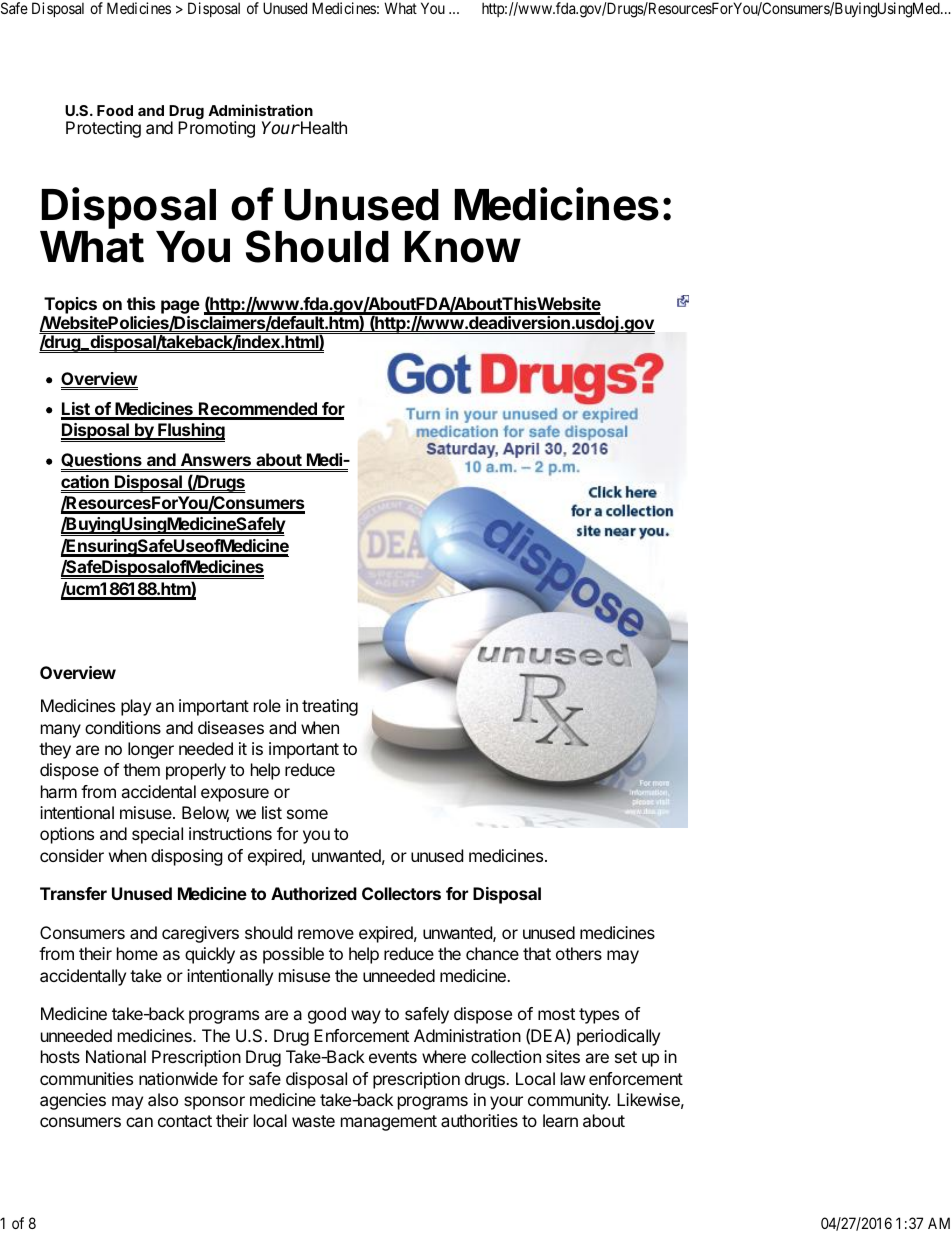 The height and width of the screenshot is (1233, 952). What do you see at coordinates (139, 1122) in the screenshot?
I see `can` at bounding box center [139, 1122].
